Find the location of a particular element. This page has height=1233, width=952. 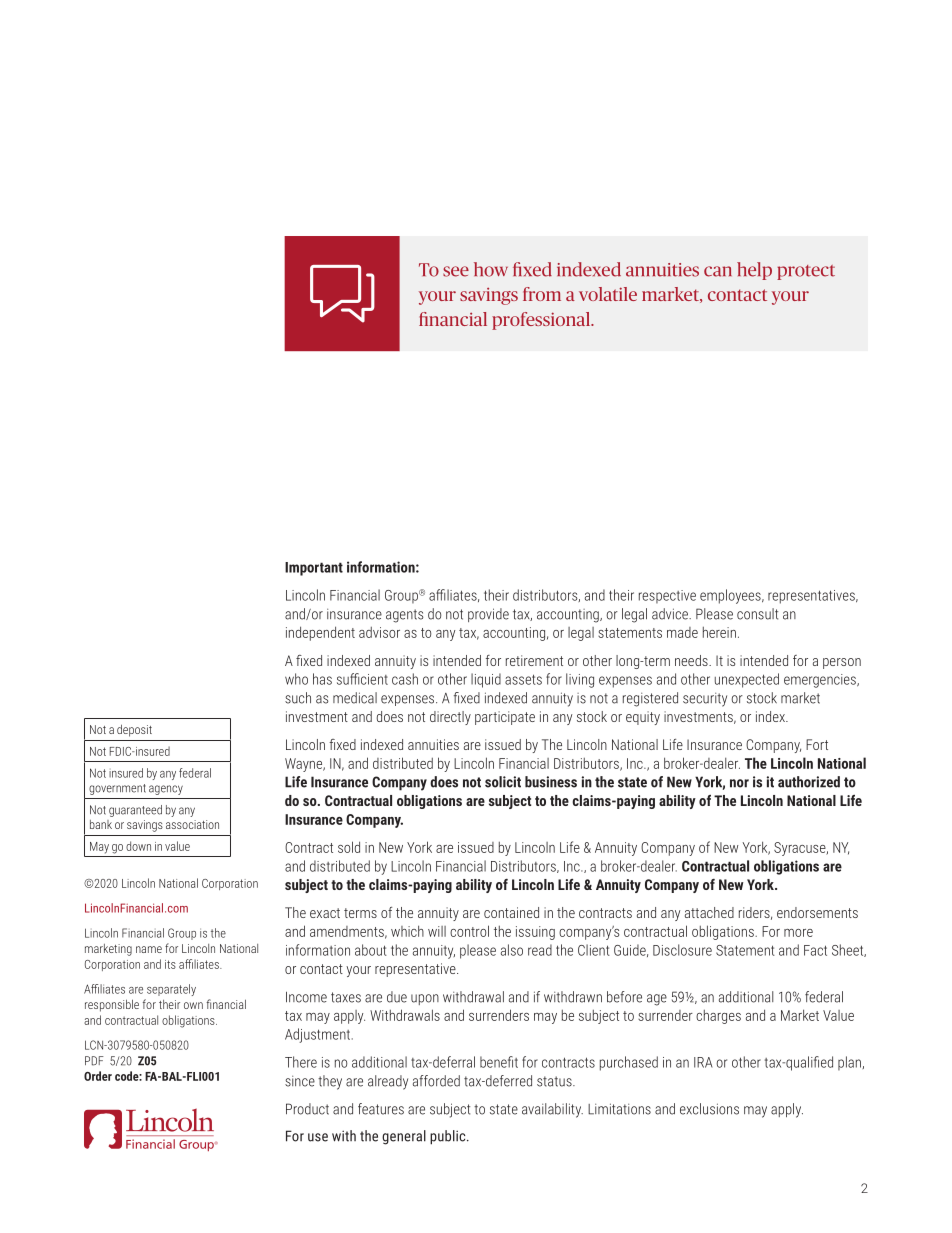

see is located at coordinates (456, 271).
